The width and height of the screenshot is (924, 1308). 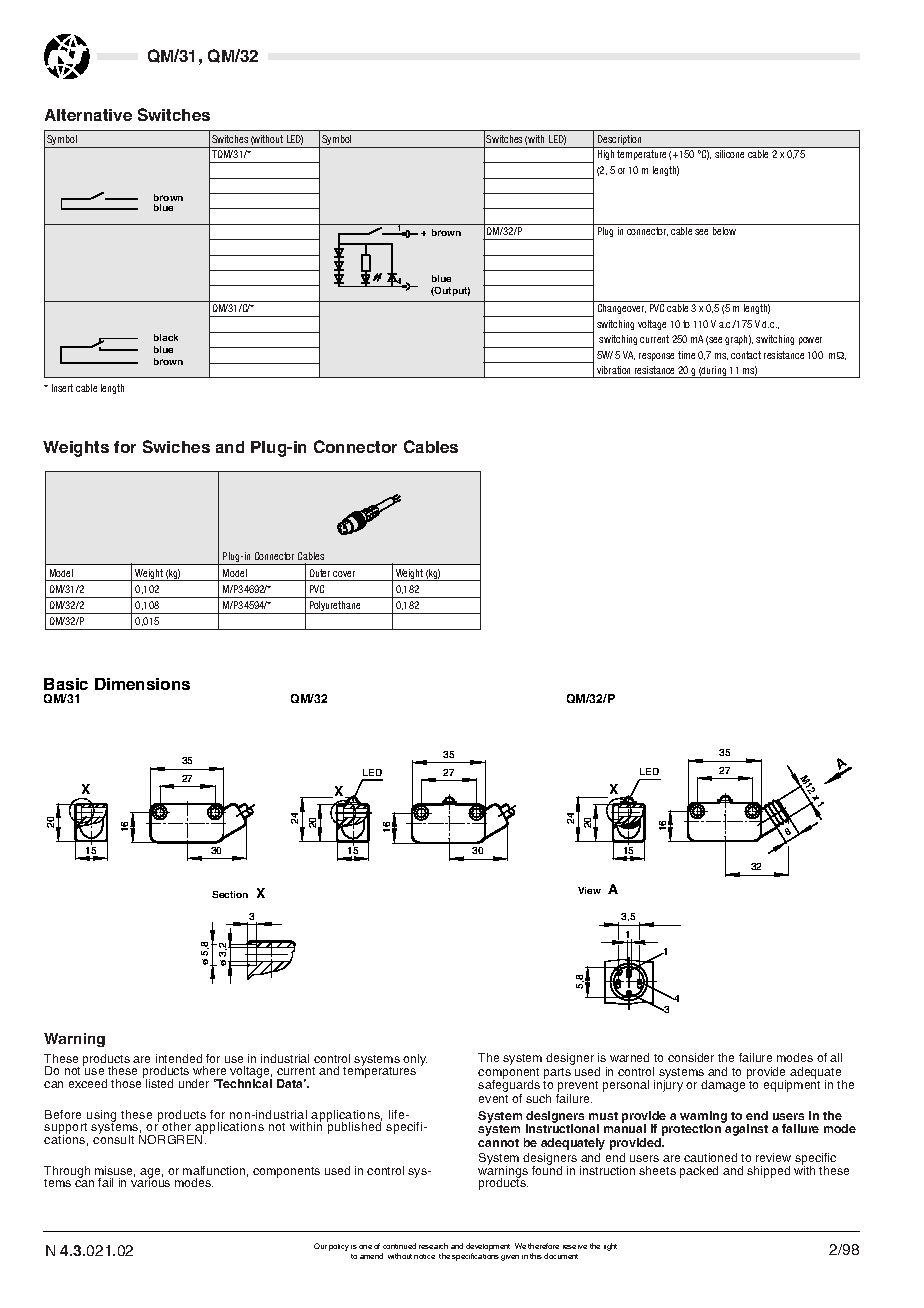 I want to click on research, so click(x=433, y=1246).
